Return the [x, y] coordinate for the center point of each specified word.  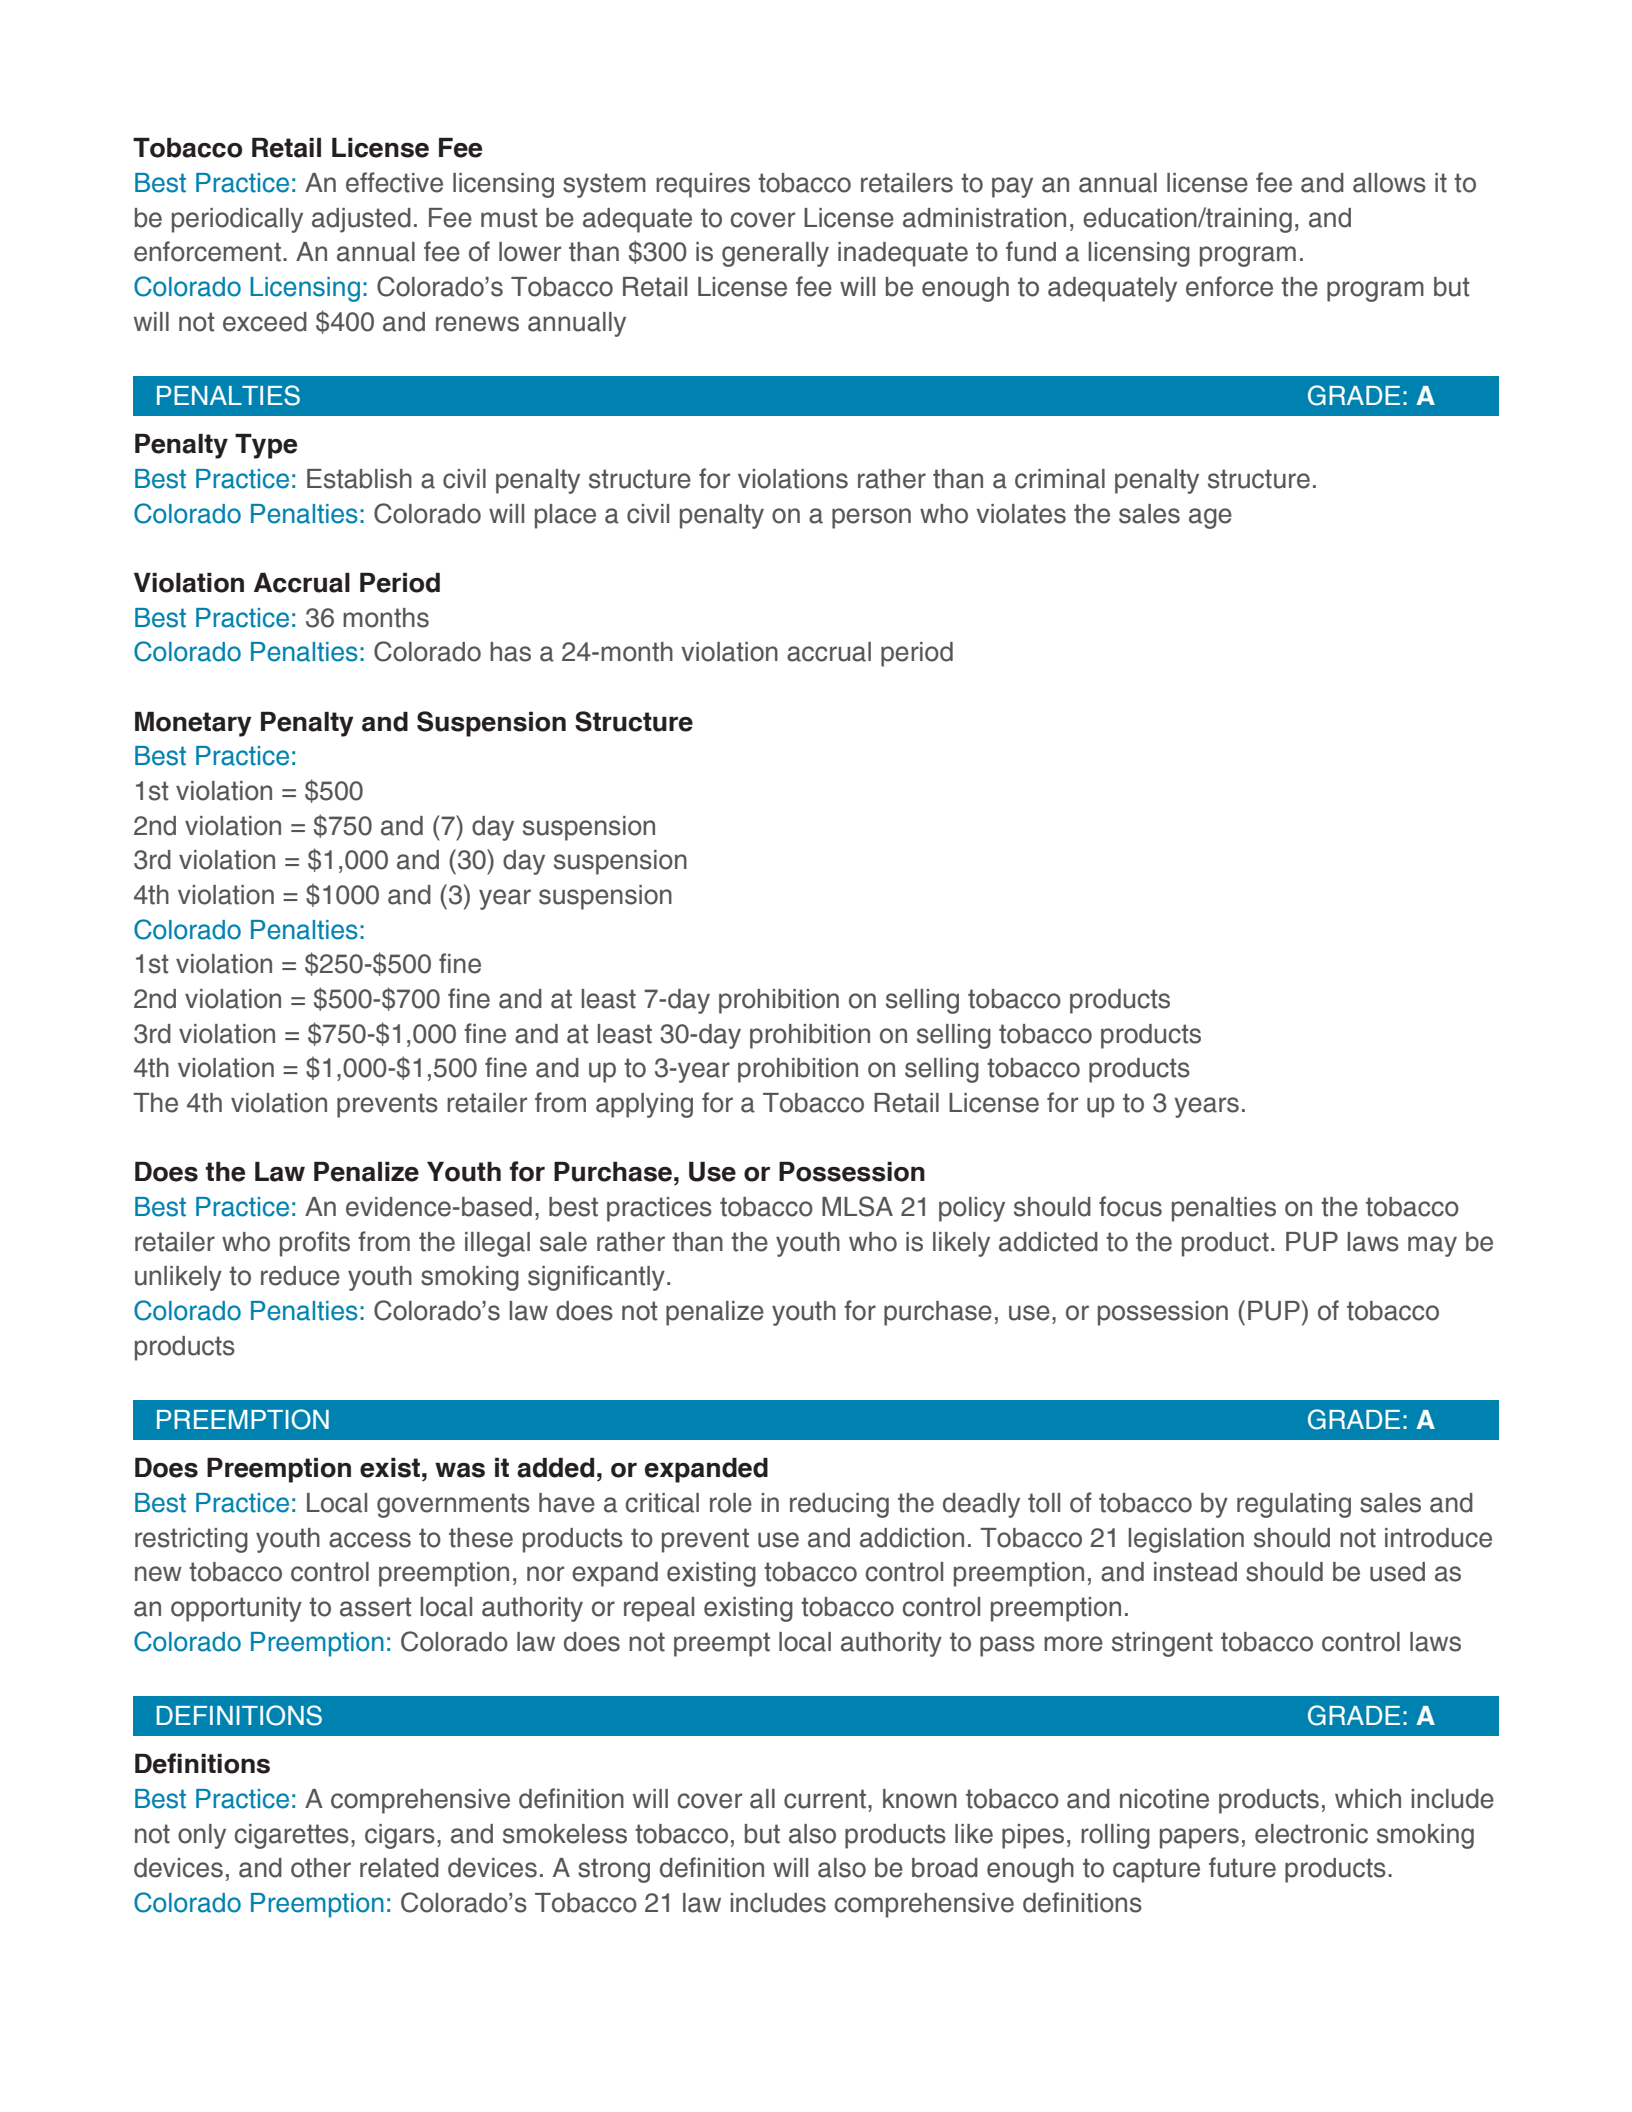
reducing [839, 1505]
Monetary [193, 724]
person [871, 518]
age [1210, 518]
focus [1130, 1206]
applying [644, 1105]
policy [972, 1209]
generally [775, 254]
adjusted [361, 220]
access [370, 1540]
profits [315, 1244]
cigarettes [292, 1836]
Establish [359, 479]
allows [1389, 183]
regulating [1294, 1505]
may [1432, 1246]
